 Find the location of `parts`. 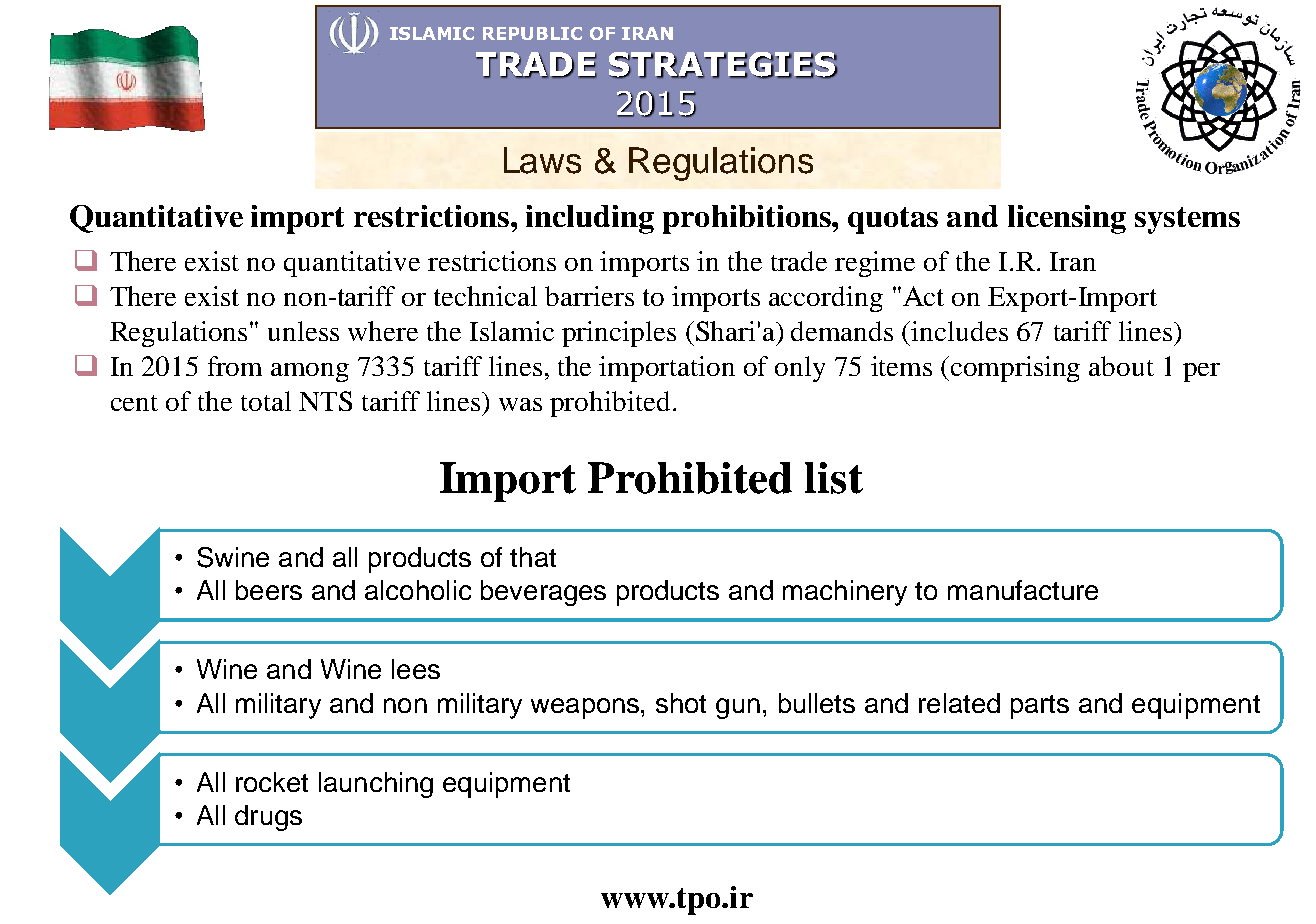

parts is located at coordinates (1040, 707).
